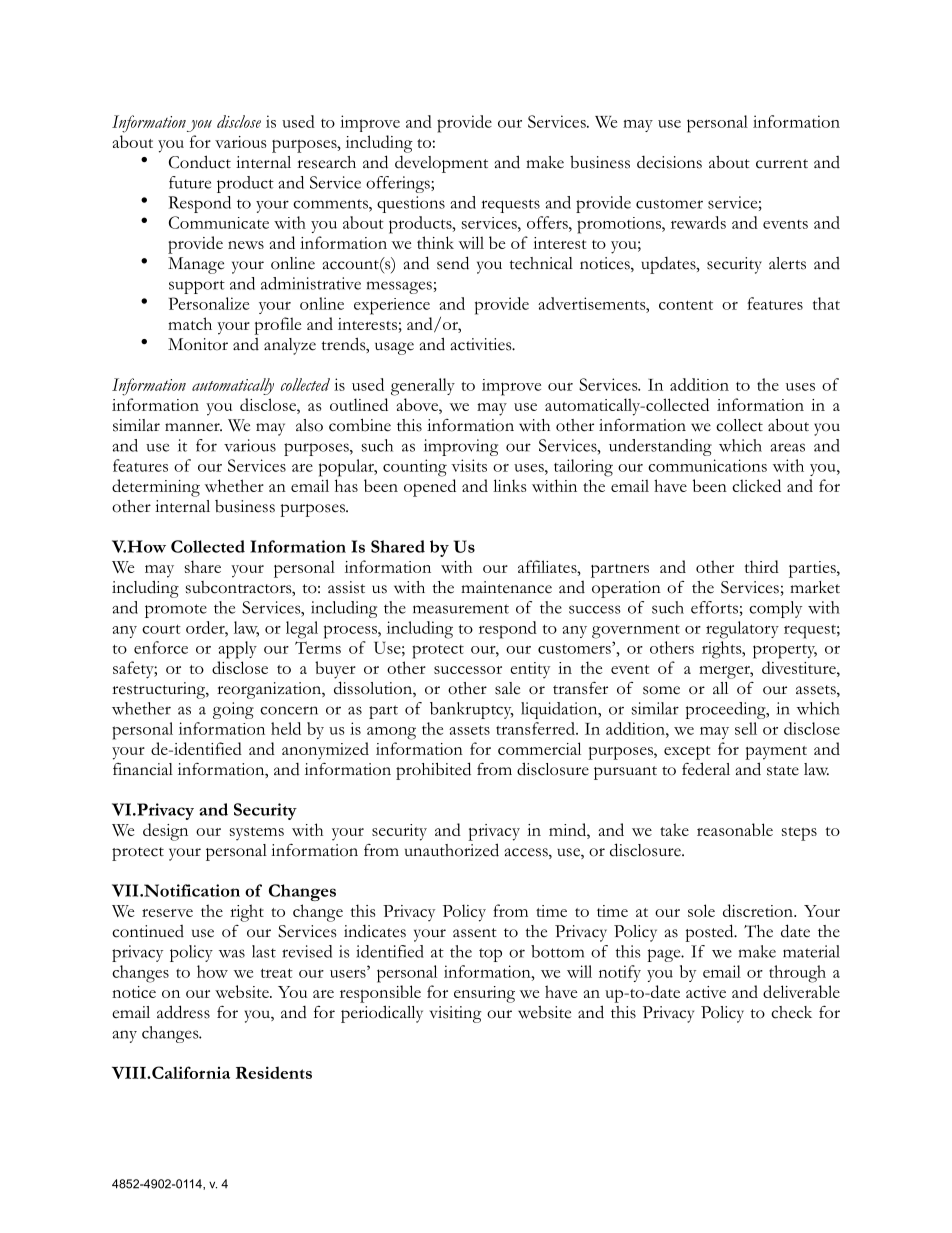  What do you see at coordinates (176, 611) in the screenshot?
I see `promote` at bounding box center [176, 611].
